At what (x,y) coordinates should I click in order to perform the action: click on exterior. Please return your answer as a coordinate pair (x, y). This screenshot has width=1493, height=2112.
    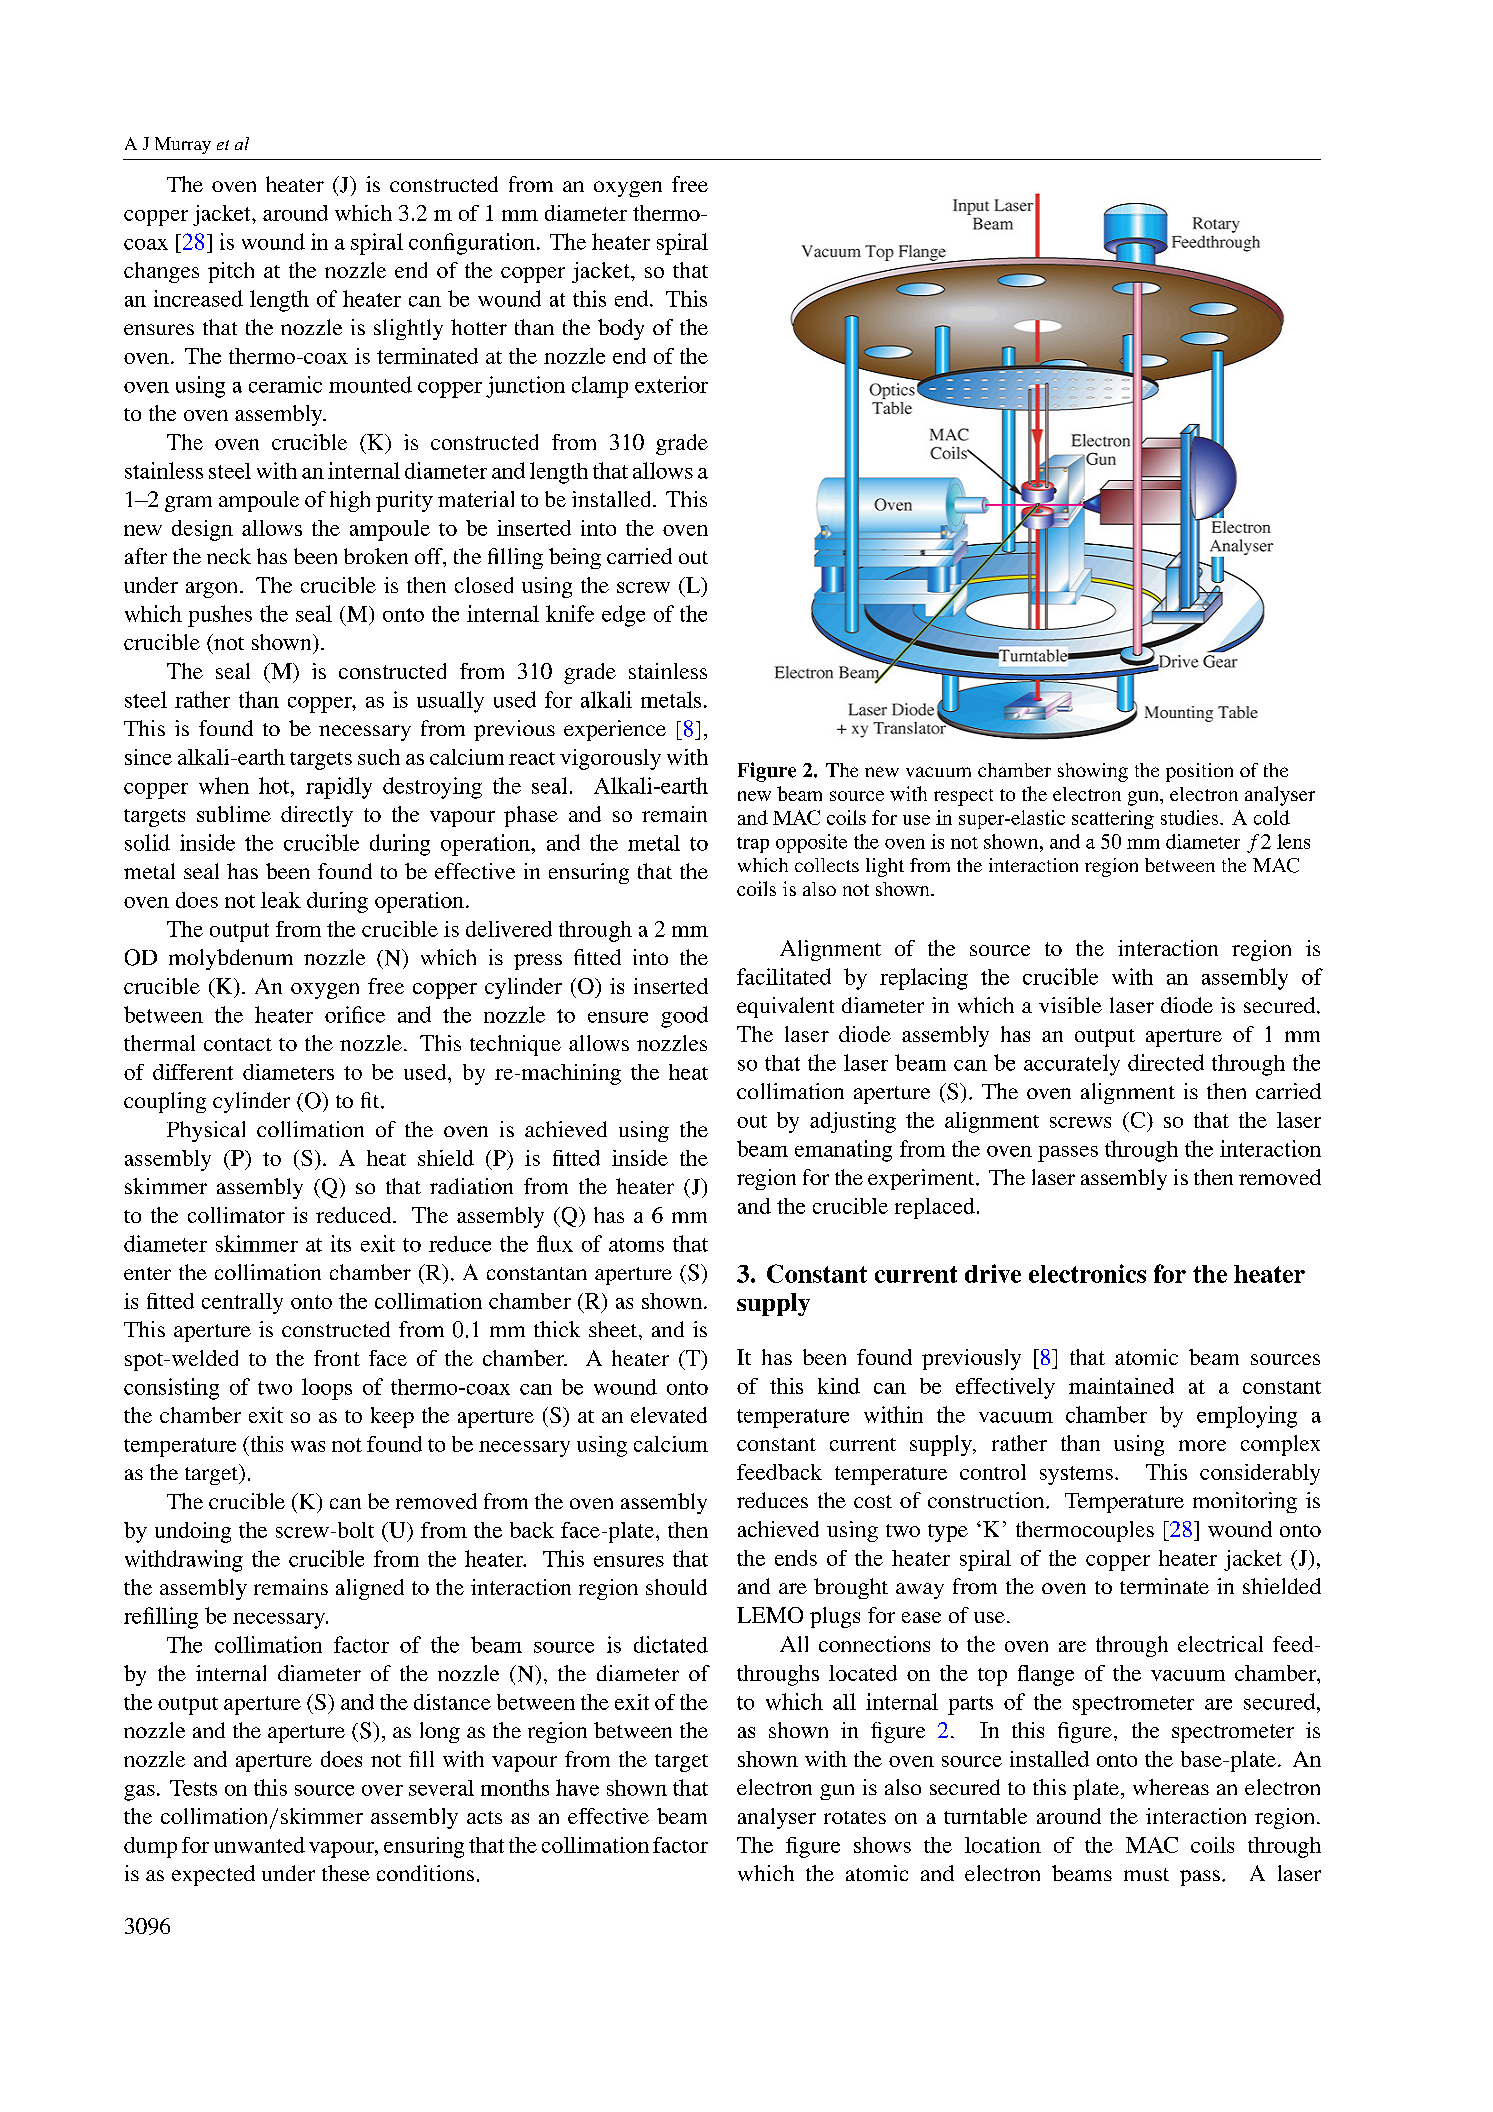
    Looking at the image, I should click on (671, 384).
